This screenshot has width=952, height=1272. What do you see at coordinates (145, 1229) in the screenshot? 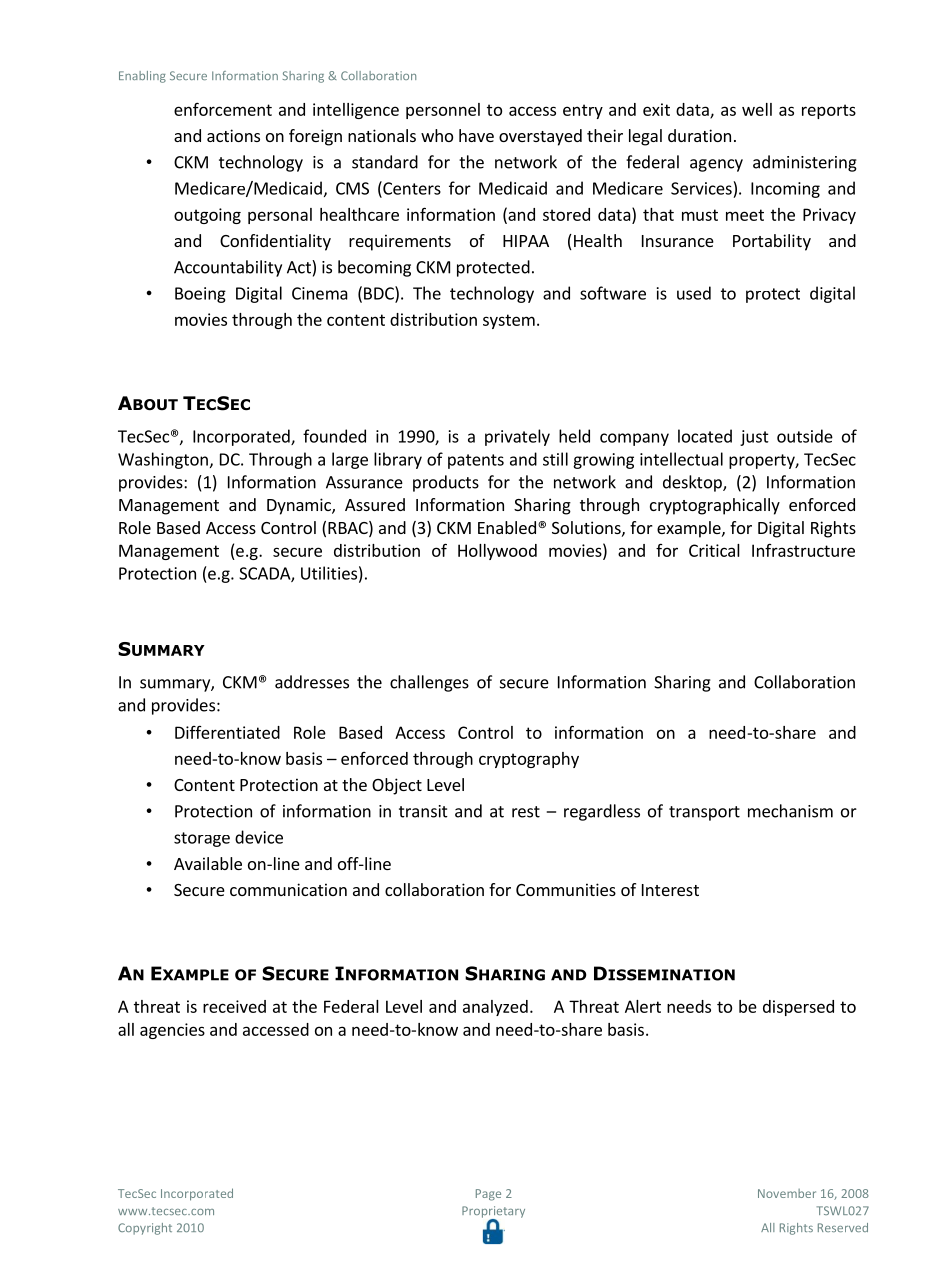
I see `Copyright` at bounding box center [145, 1229].
